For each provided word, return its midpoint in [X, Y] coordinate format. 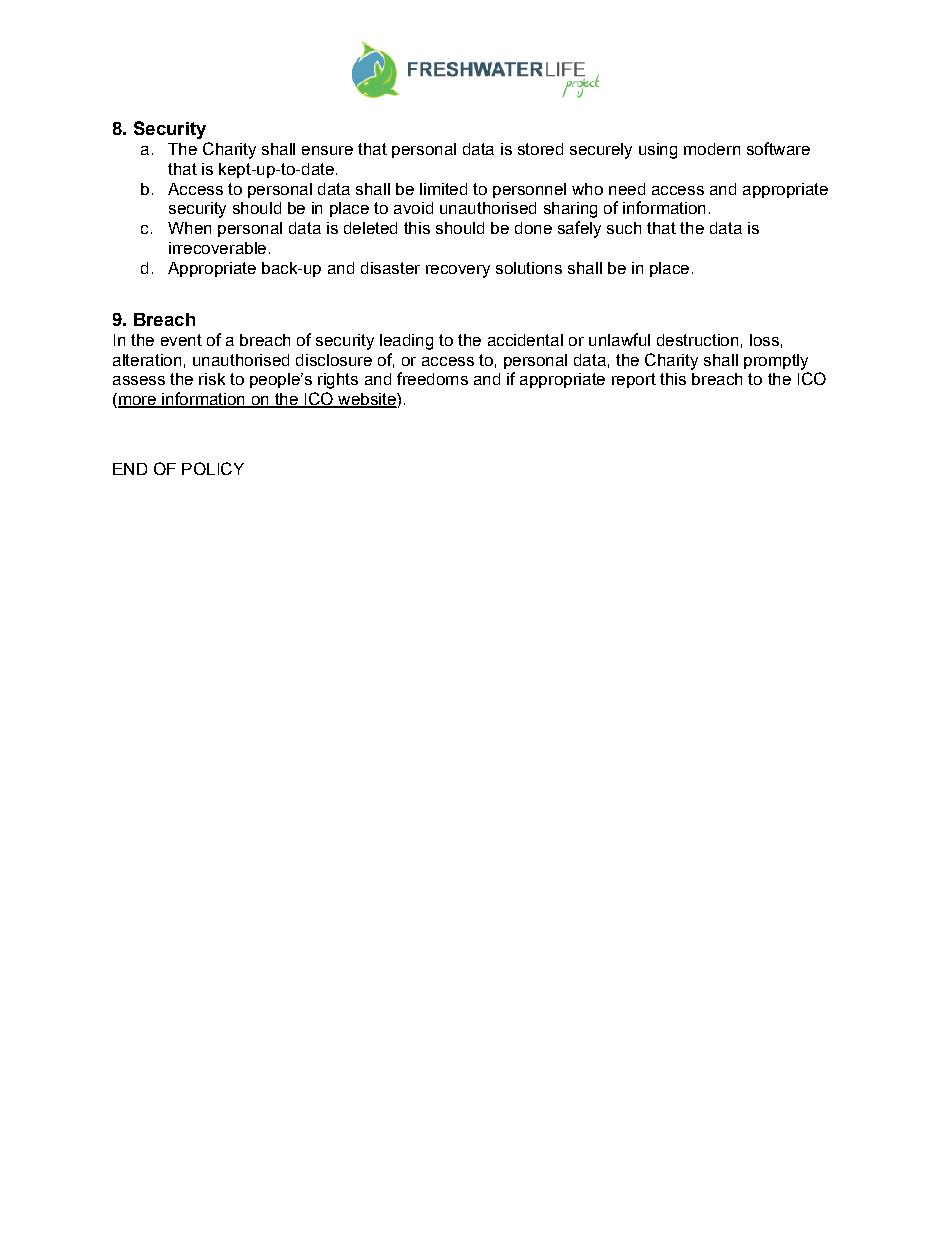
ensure [327, 150]
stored [540, 149]
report [634, 380]
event [181, 340]
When [189, 228]
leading [406, 342]
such [624, 228]
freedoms [432, 378]
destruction [697, 340]
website [367, 400]
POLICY [213, 468]
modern [712, 149]
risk [212, 379]
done [533, 228]
